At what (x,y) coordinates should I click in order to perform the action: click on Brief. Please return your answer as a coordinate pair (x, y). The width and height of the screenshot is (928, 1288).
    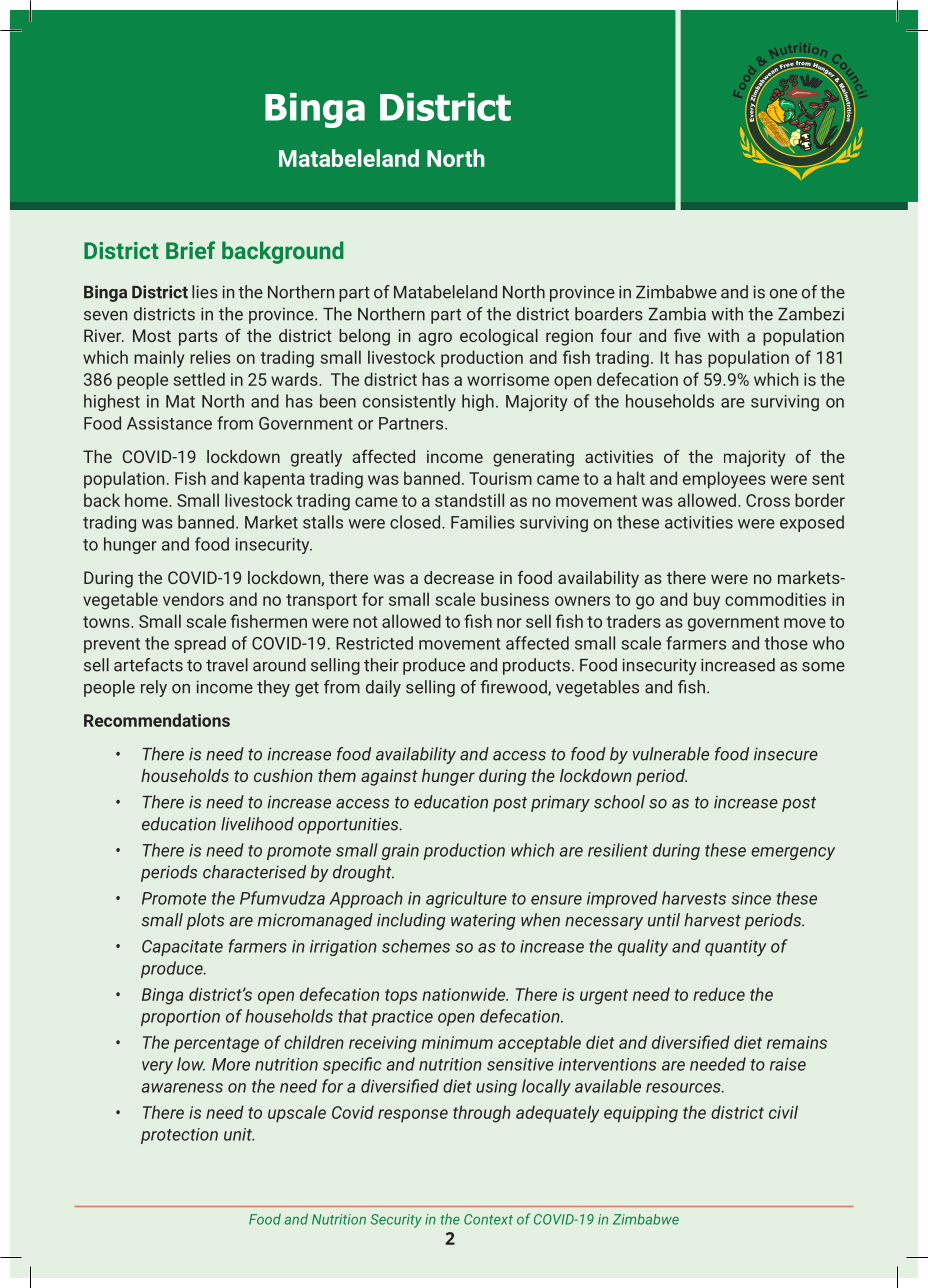
    Looking at the image, I should click on (190, 250).
